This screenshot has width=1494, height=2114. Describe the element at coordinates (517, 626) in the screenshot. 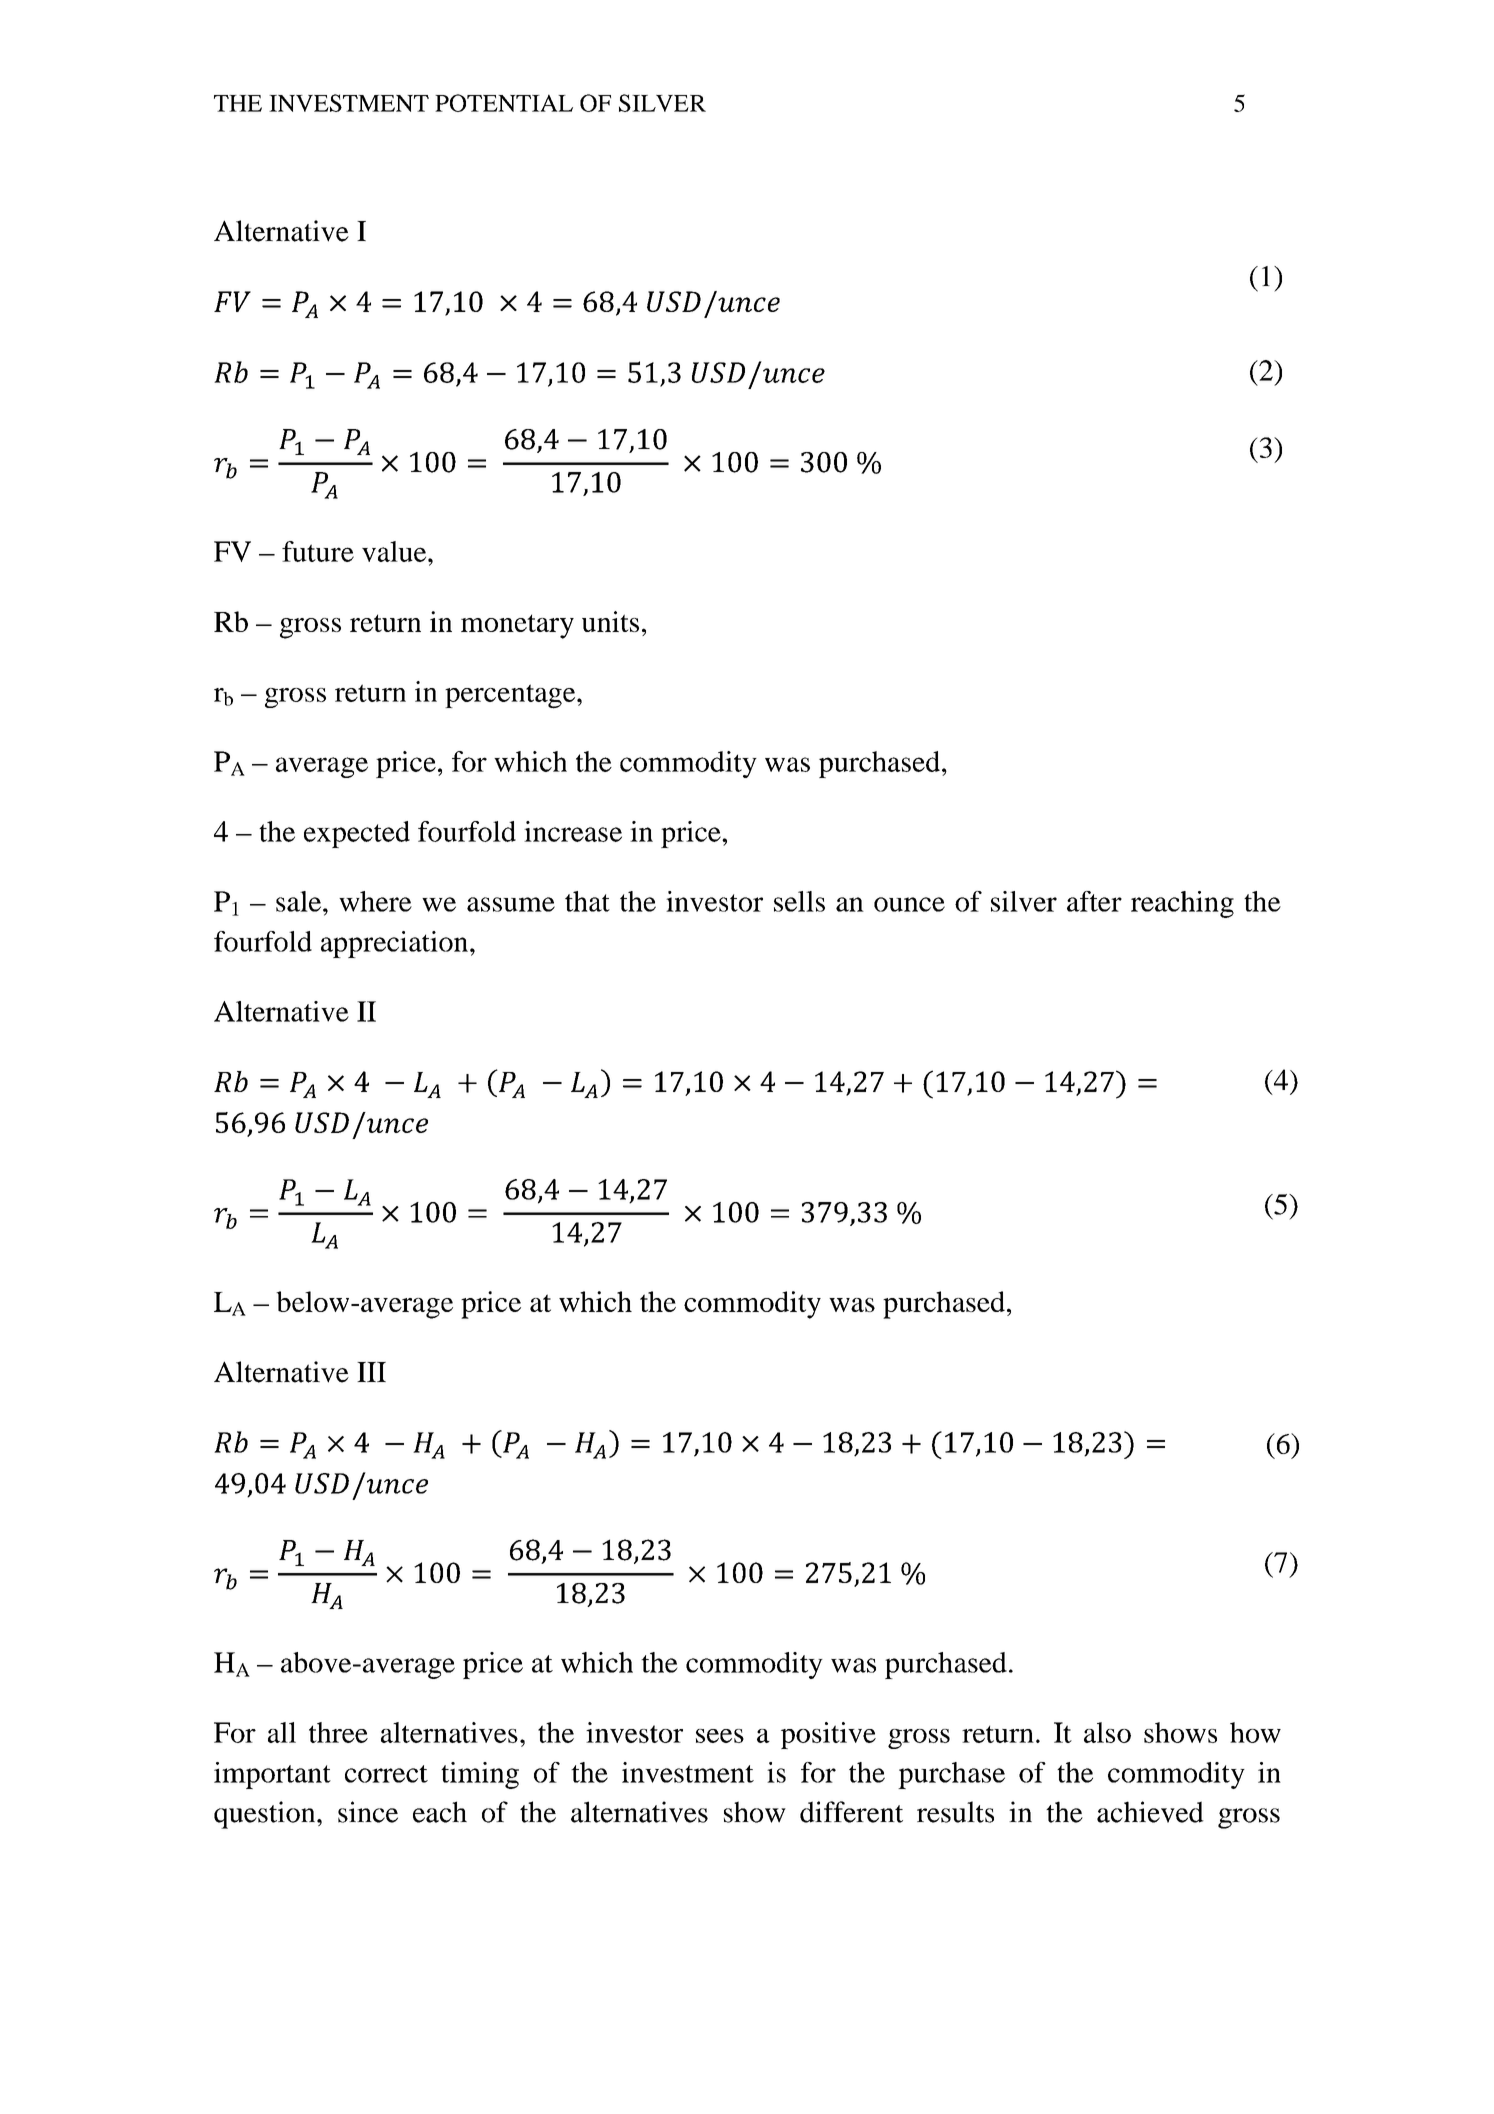

I see `monetary` at that location.
